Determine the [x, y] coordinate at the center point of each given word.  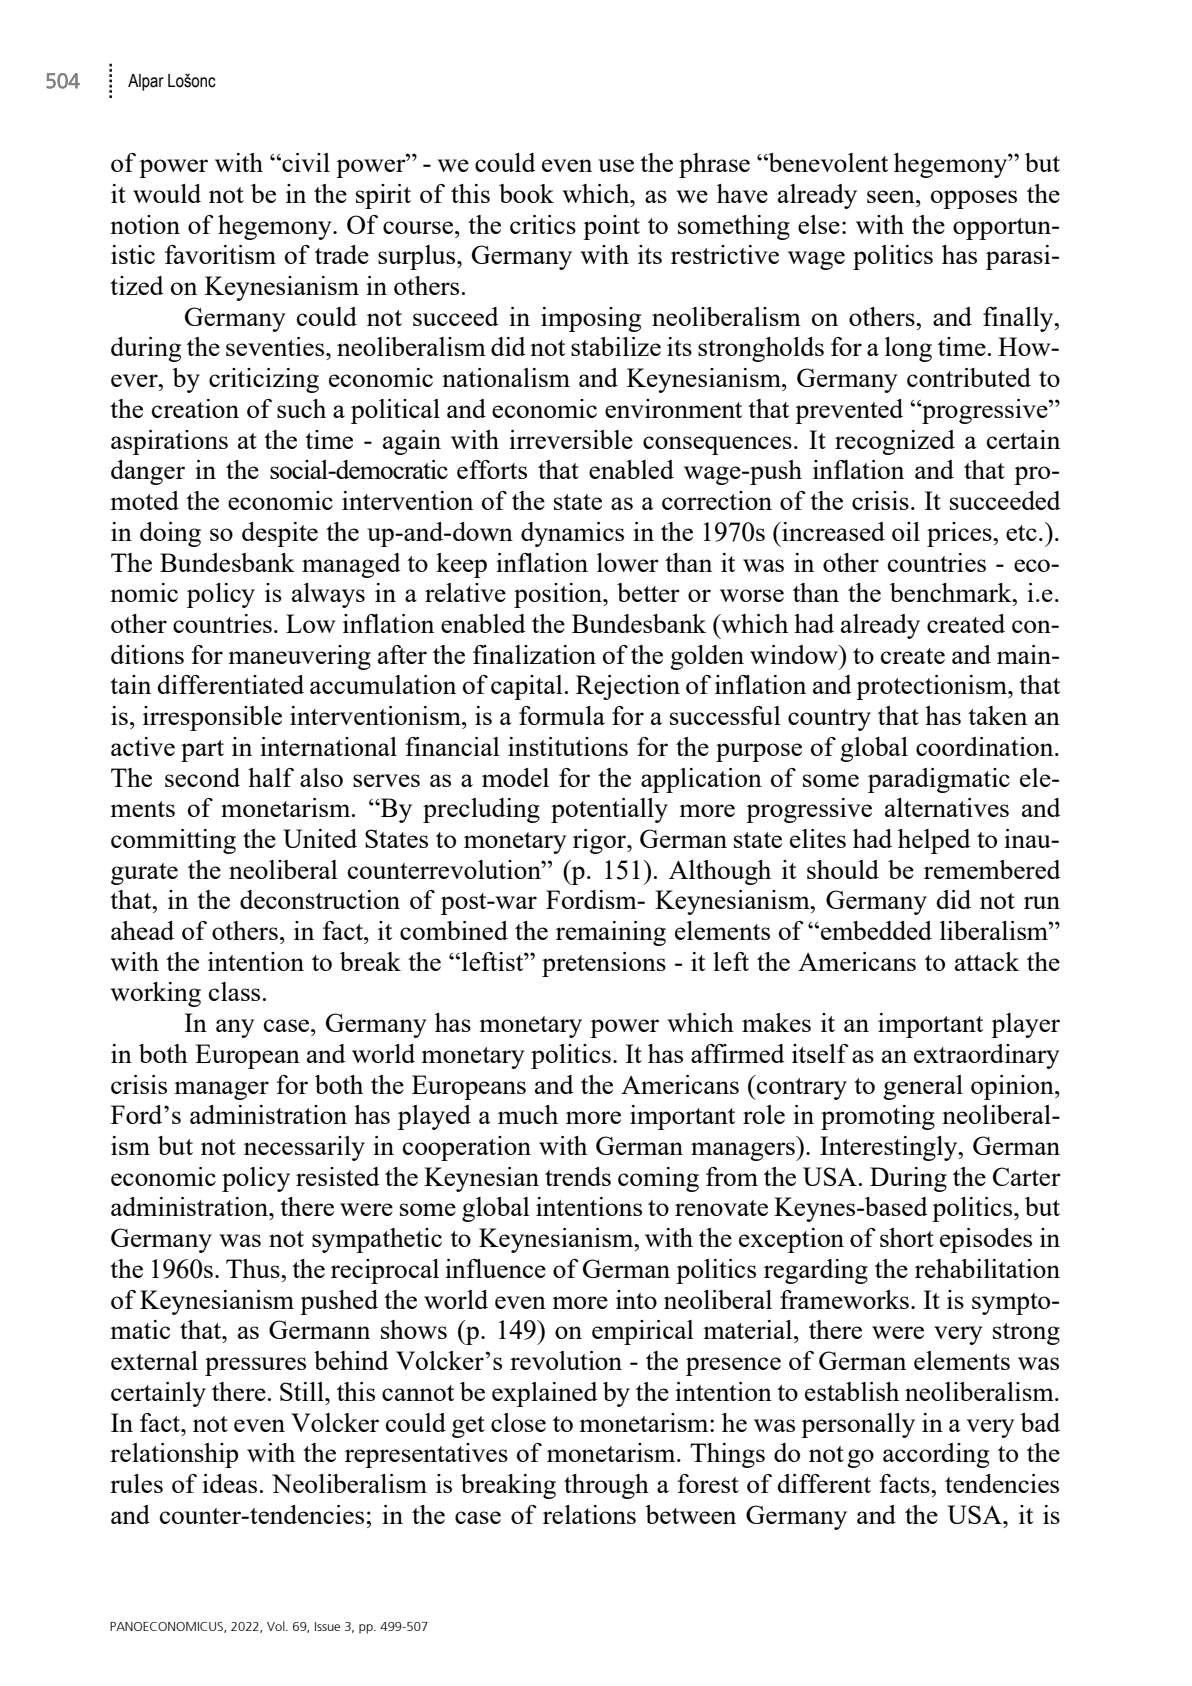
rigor [601, 841]
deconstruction [320, 899]
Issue [327, 1626]
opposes [974, 199]
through [606, 1486]
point [611, 227]
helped [934, 841]
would [167, 193]
